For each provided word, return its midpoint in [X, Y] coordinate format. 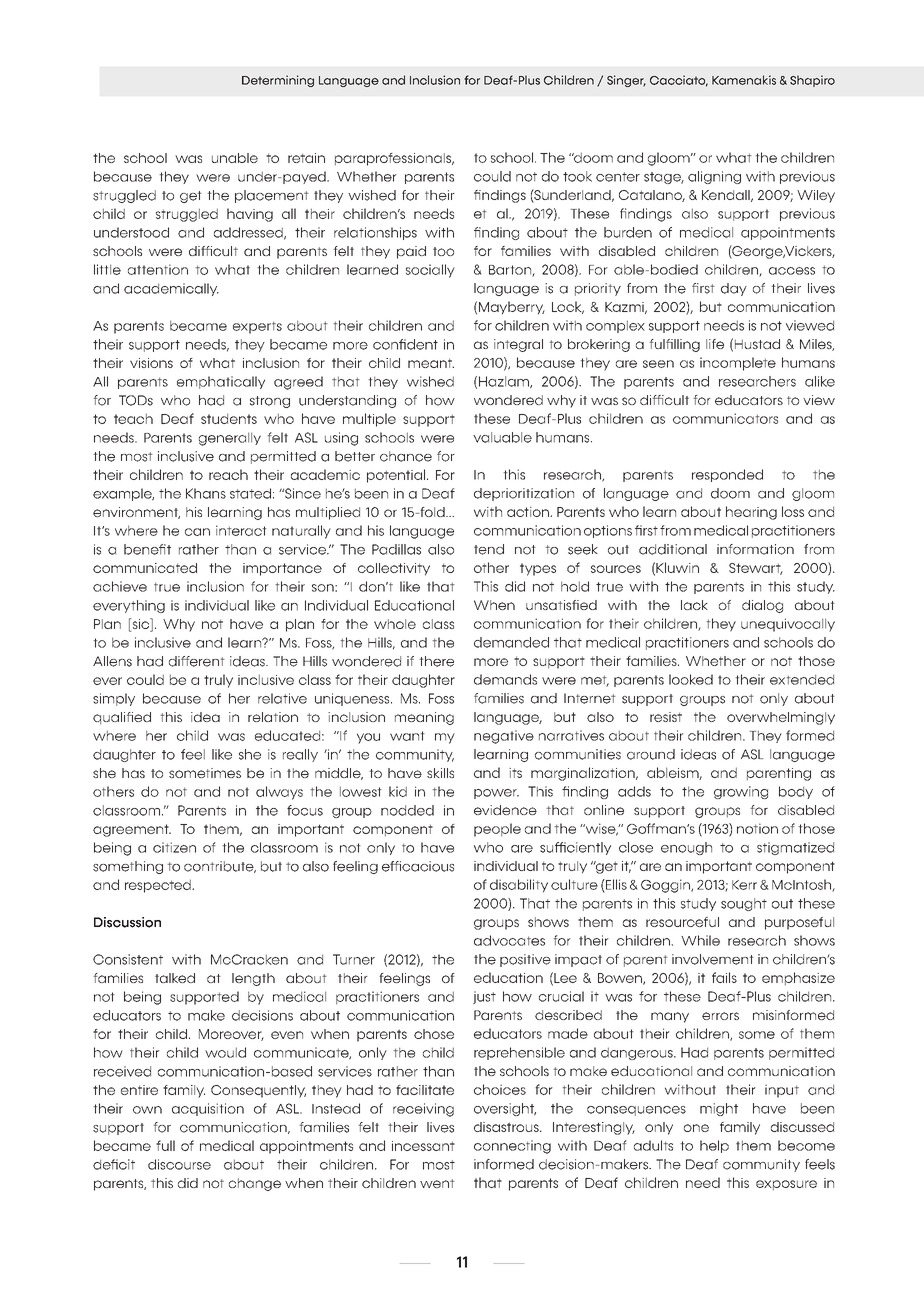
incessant [423, 1146]
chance [406, 456]
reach [228, 474]
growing [741, 792]
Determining [278, 81]
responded [727, 475]
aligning [714, 177]
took [577, 176]
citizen [174, 847]
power [496, 794]
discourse [179, 1164]
